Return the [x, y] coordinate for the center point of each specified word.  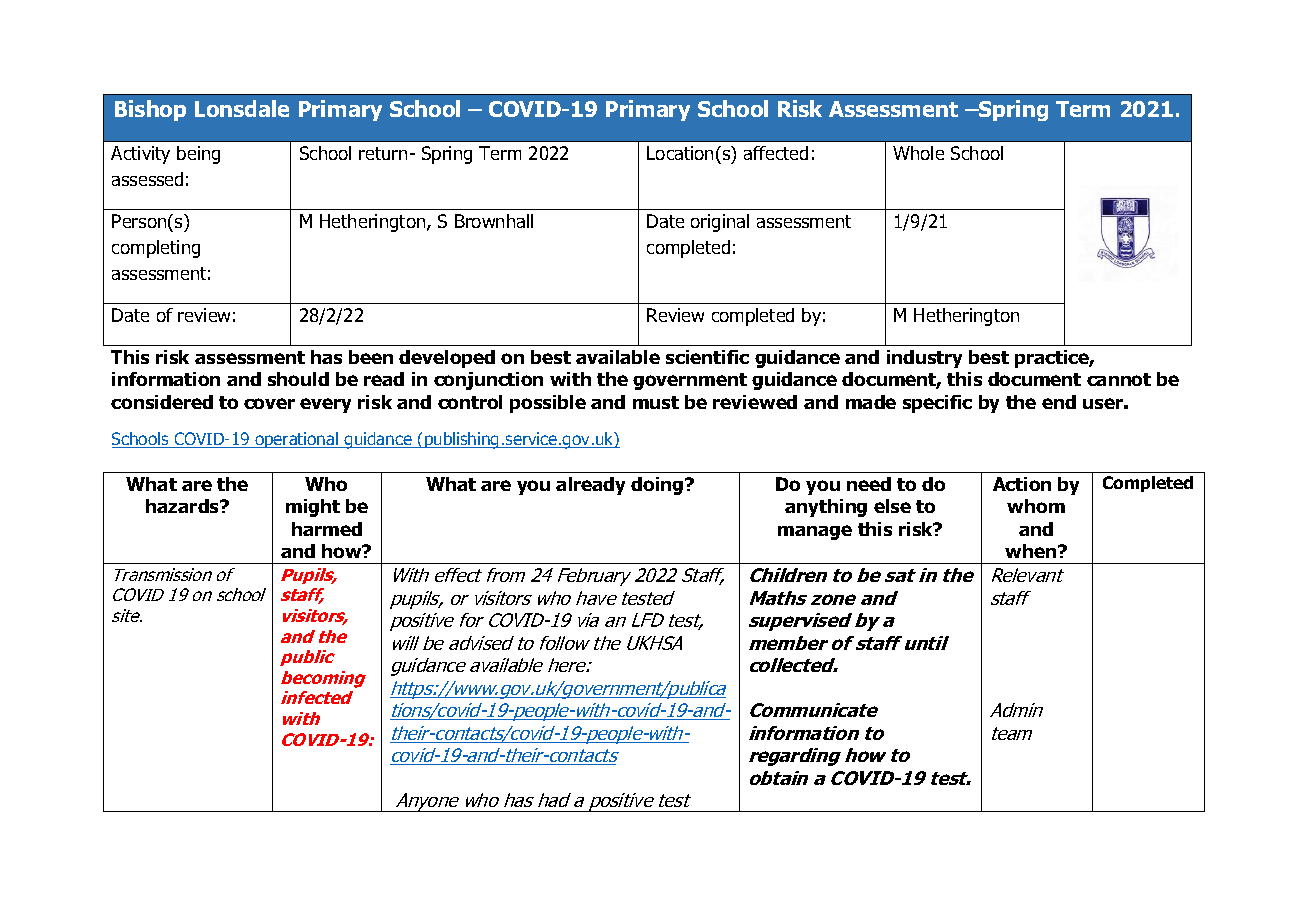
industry [924, 359]
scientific [707, 357]
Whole [918, 153]
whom [1036, 506]
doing [658, 486]
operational [296, 440]
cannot [1119, 379]
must [656, 402]
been [371, 357]
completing [156, 249]
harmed [327, 529]
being [198, 155]
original [720, 223]
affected [776, 153]
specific [937, 404]
